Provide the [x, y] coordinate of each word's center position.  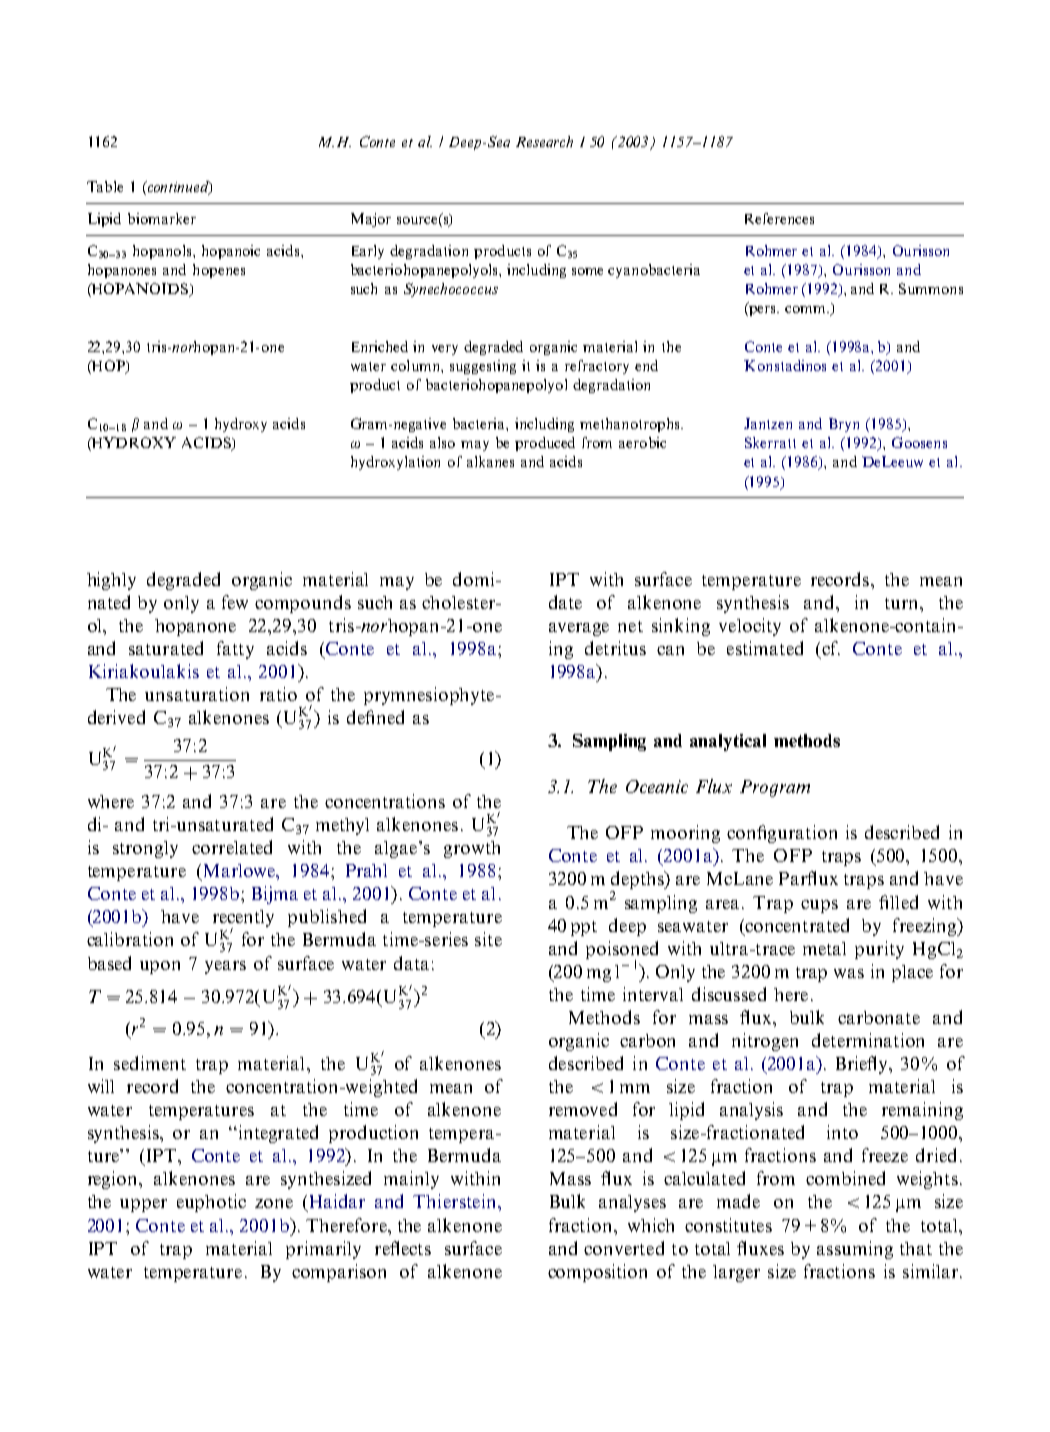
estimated [765, 648]
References [779, 218]
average [579, 629]
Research [544, 141]
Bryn [844, 425]
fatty [235, 650]
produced [545, 444]
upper [143, 1205]
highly [111, 581]
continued [178, 188]
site [488, 939]
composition [597, 1273]
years [225, 967]
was [849, 973]
